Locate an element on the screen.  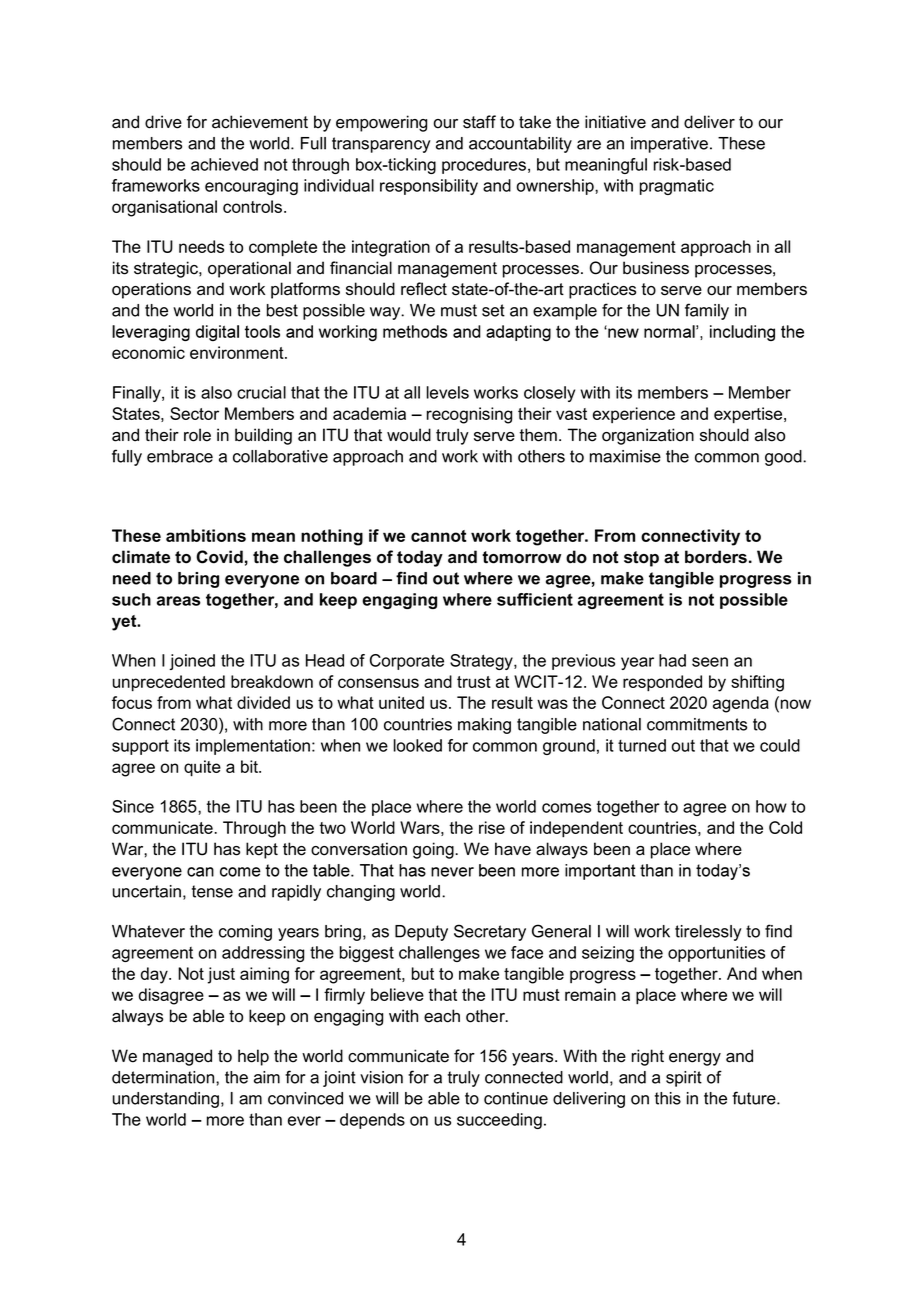
achieved is located at coordinates (224, 164).
